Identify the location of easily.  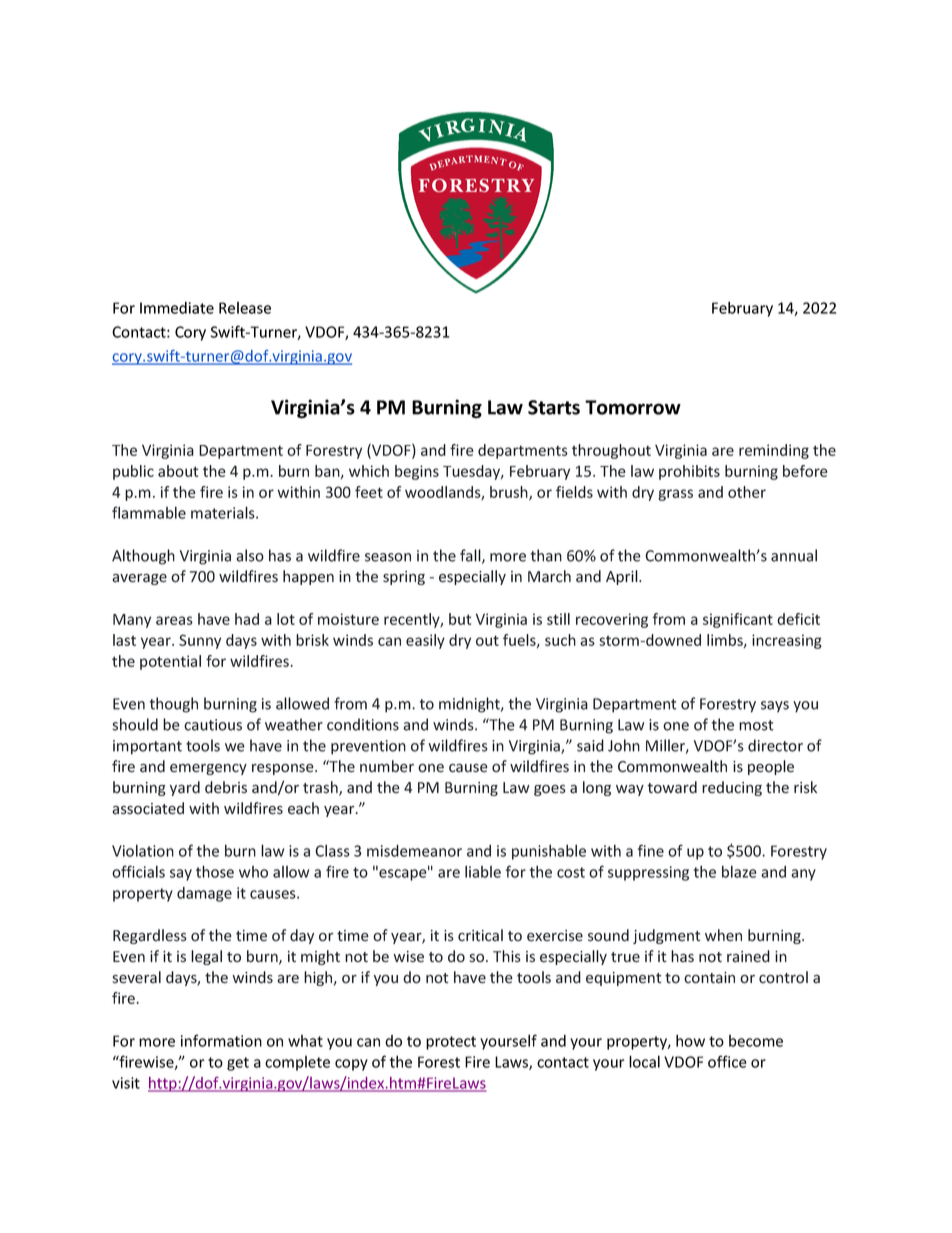
(425, 641).
